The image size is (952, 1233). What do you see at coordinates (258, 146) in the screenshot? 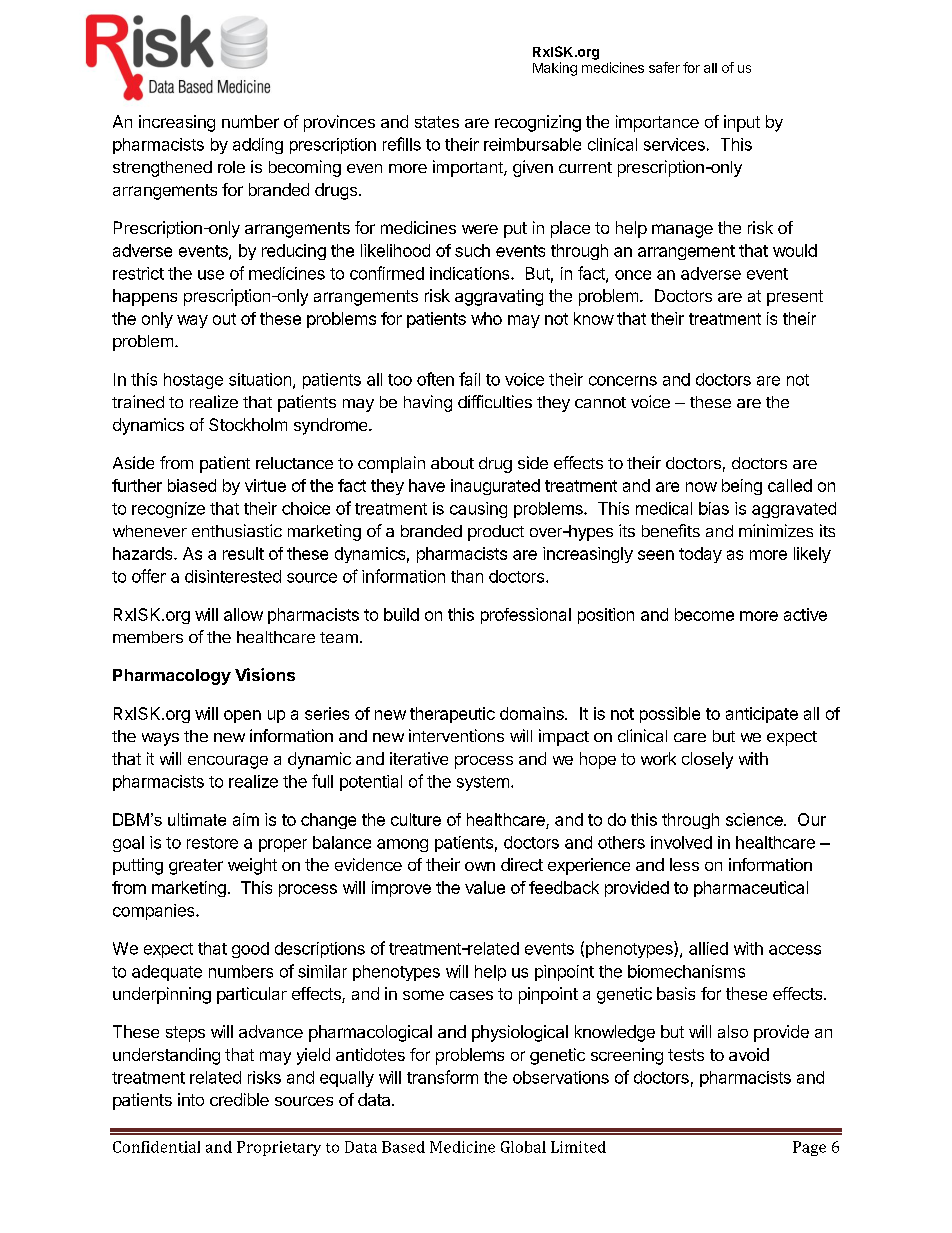
I see `adding` at bounding box center [258, 146].
